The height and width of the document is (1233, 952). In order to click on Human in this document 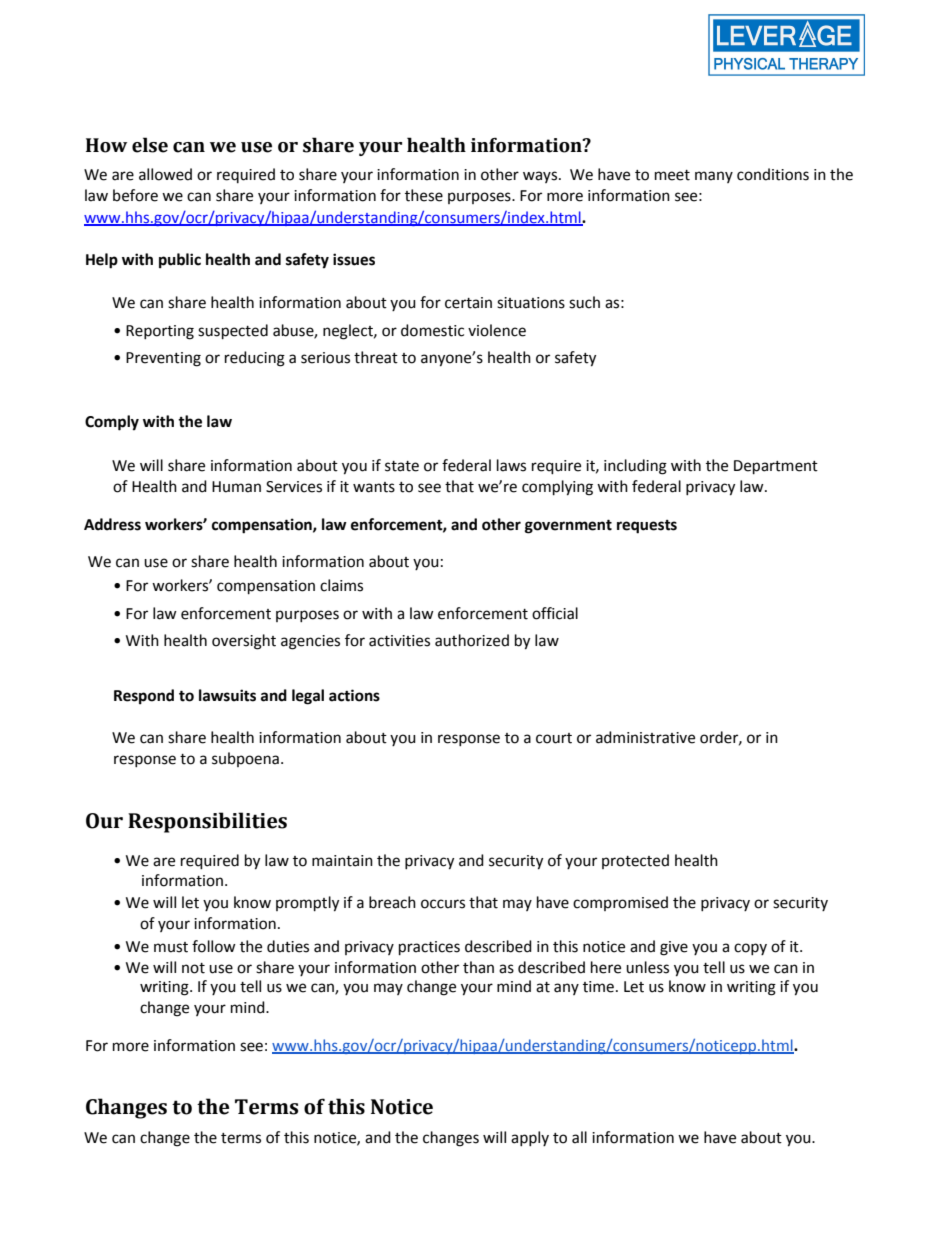, I will do `click(236, 487)`.
